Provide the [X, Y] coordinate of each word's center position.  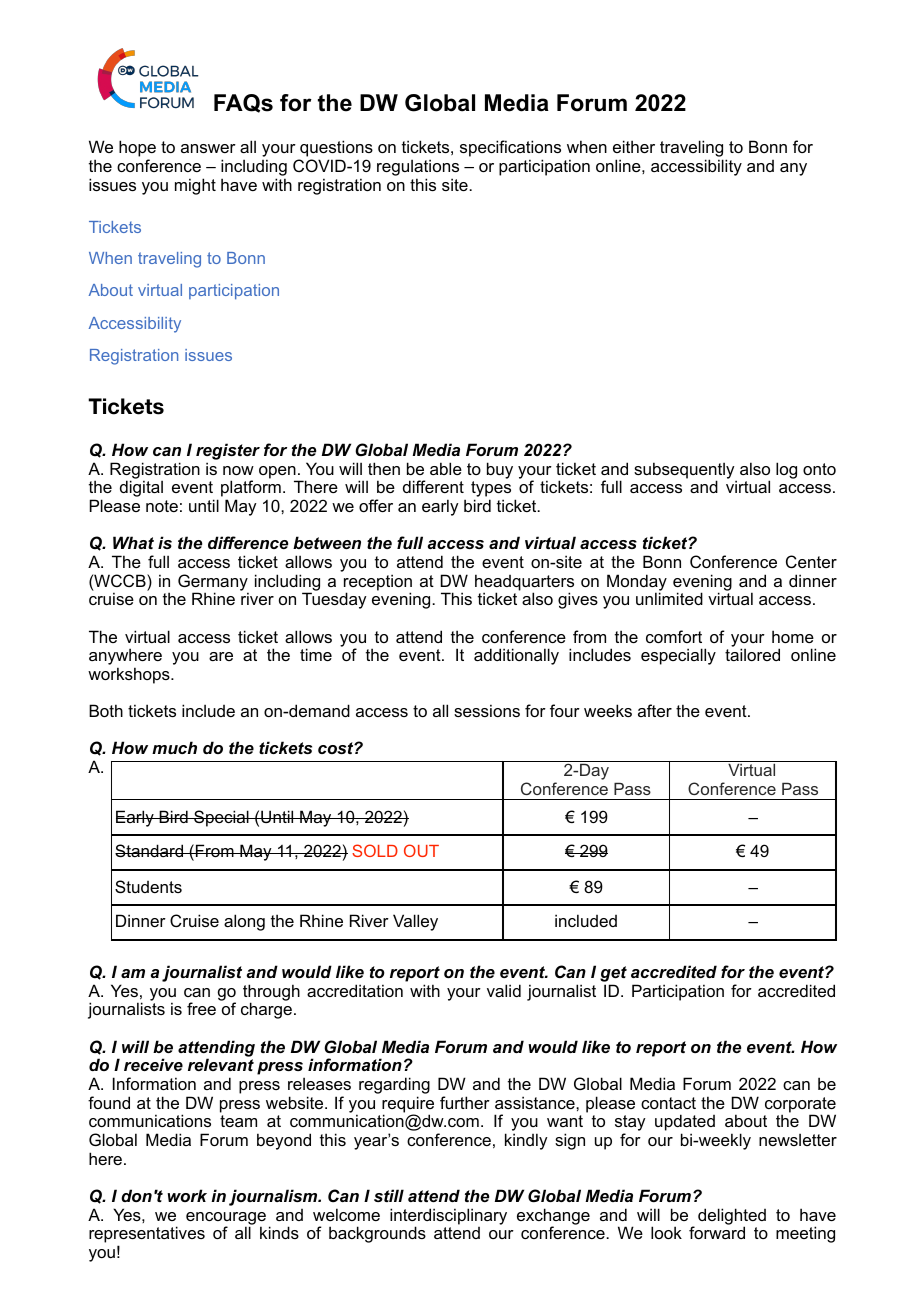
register [228, 453]
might [195, 186]
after [655, 710]
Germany [213, 583]
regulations [418, 167]
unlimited [669, 598]
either [634, 146]
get [613, 975]
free [201, 1008]
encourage [226, 1219]
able [446, 468]
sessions [487, 710]
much [174, 747]
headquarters [524, 583]
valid [504, 990]
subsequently [685, 471]
